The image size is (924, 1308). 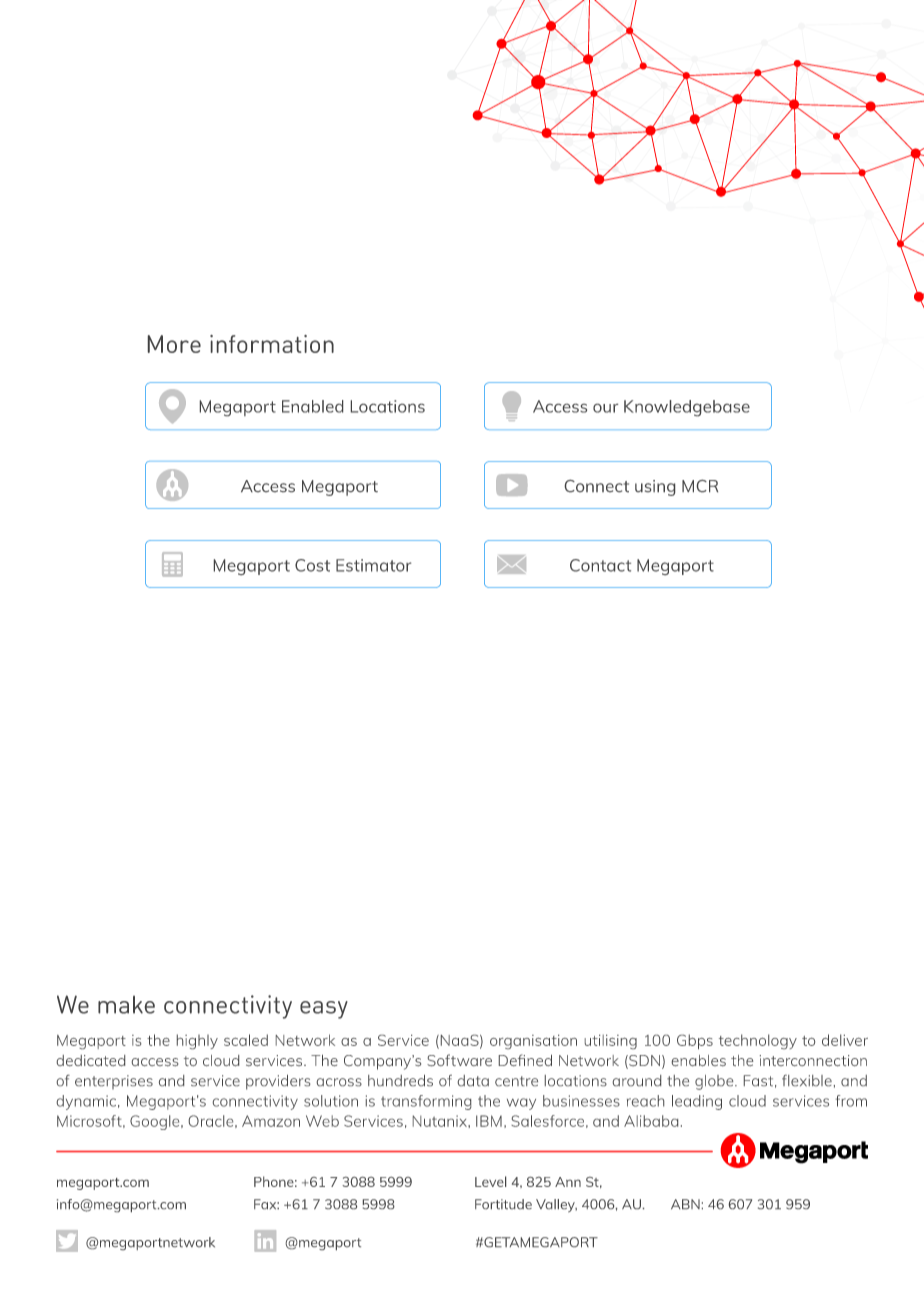 What do you see at coordinates (174, 344) in the image?
I see `More` at bounding box center [174, 344].
